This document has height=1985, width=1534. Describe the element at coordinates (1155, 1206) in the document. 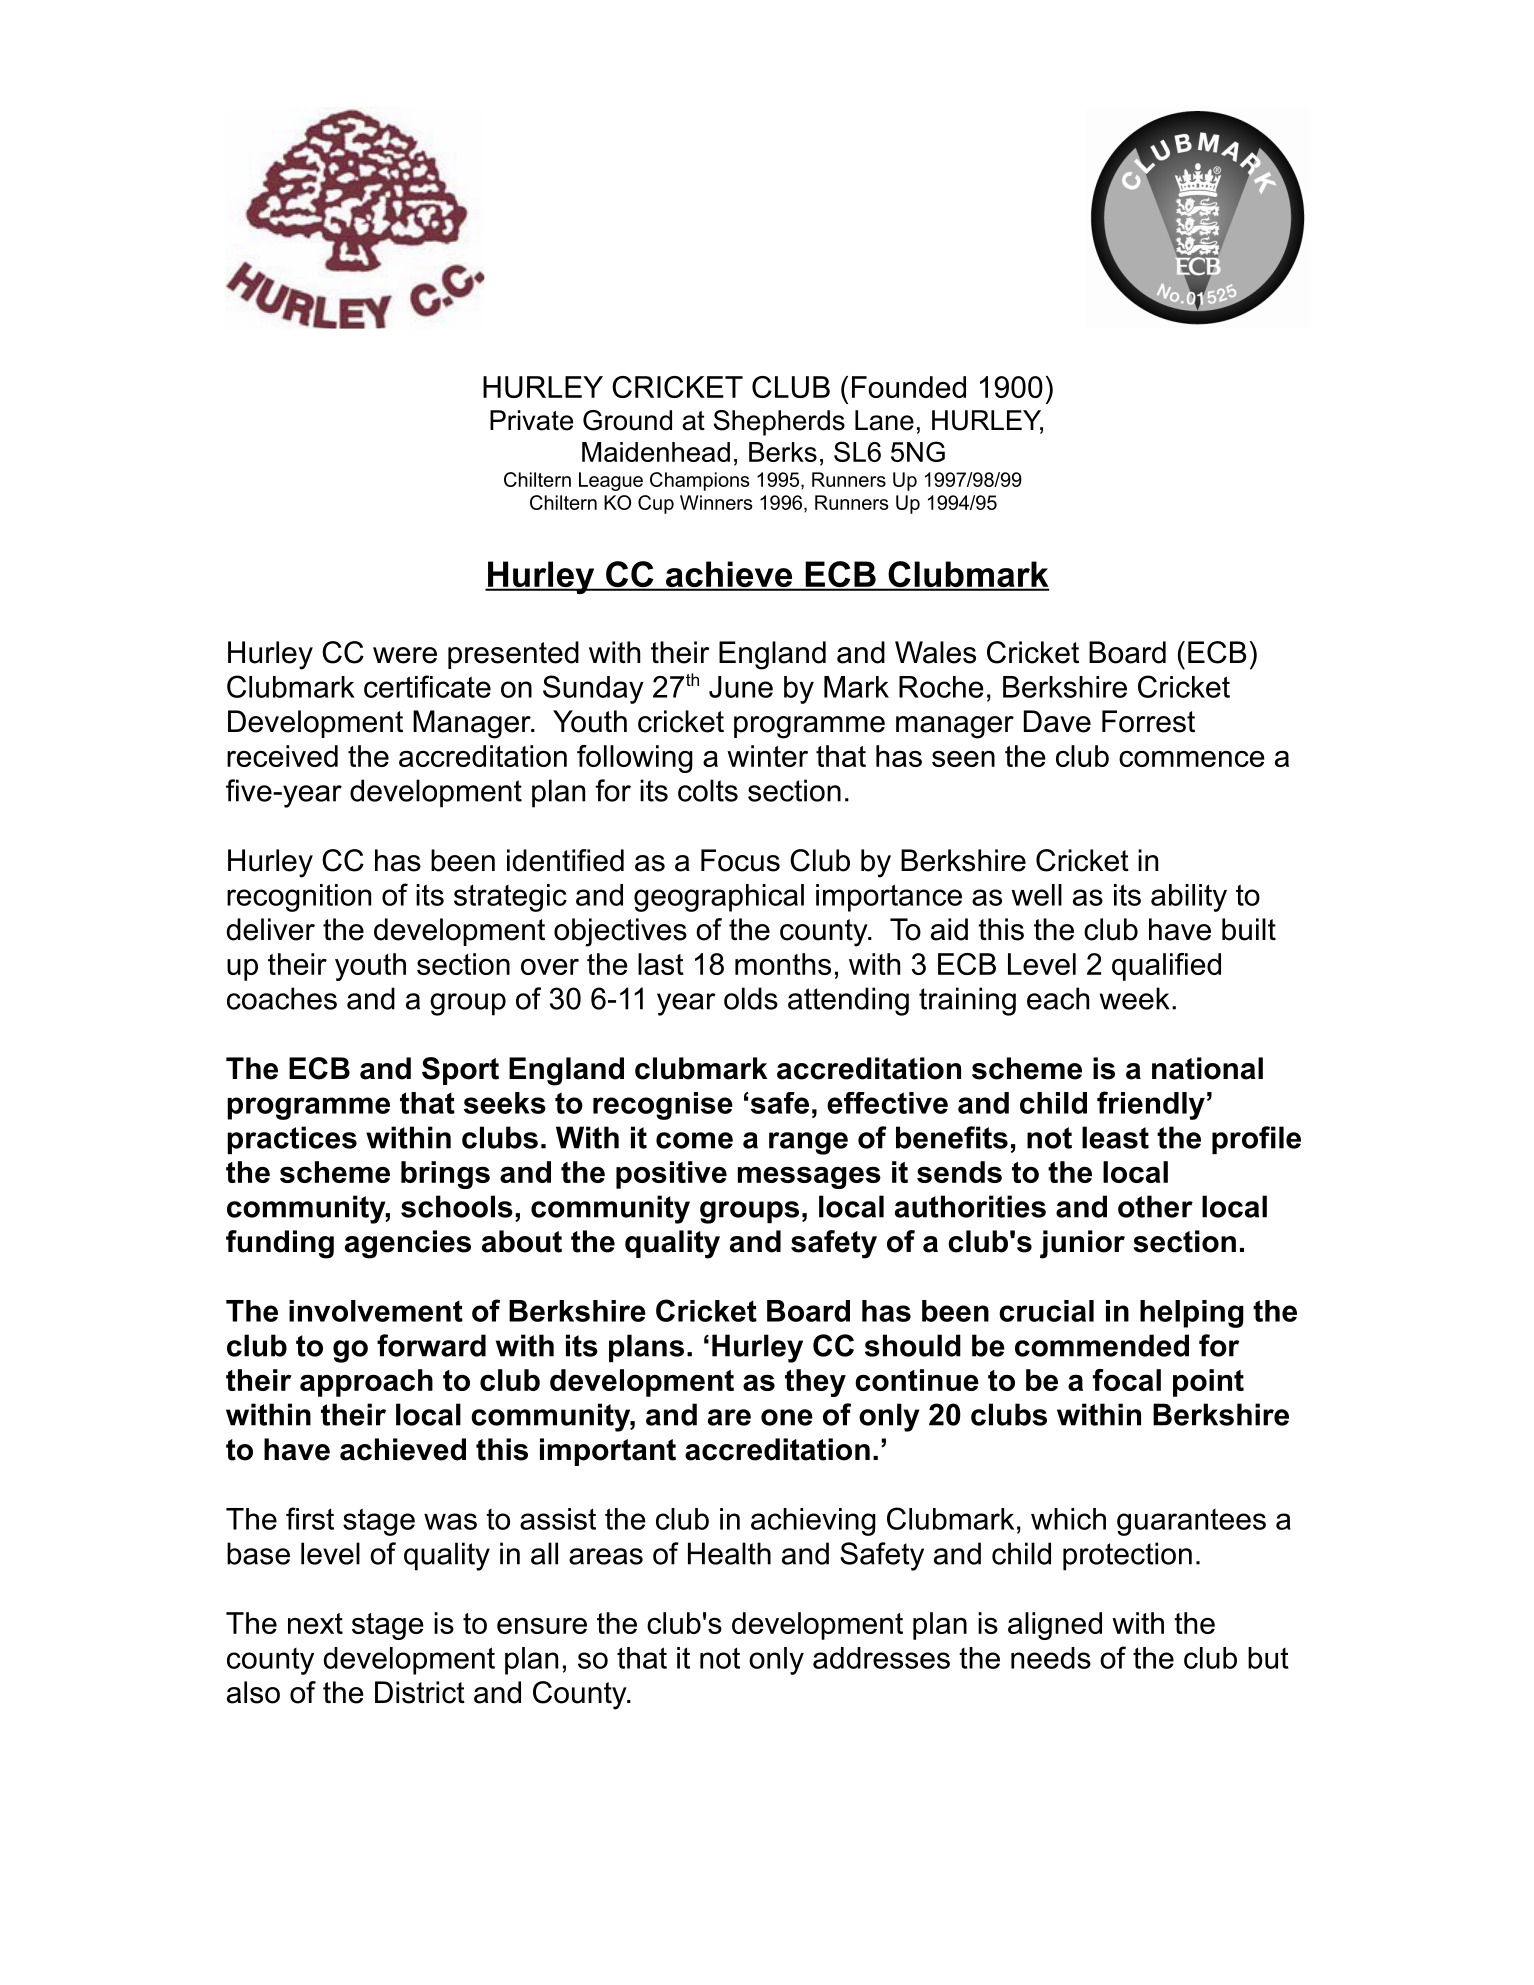

I see `other` at that location.
